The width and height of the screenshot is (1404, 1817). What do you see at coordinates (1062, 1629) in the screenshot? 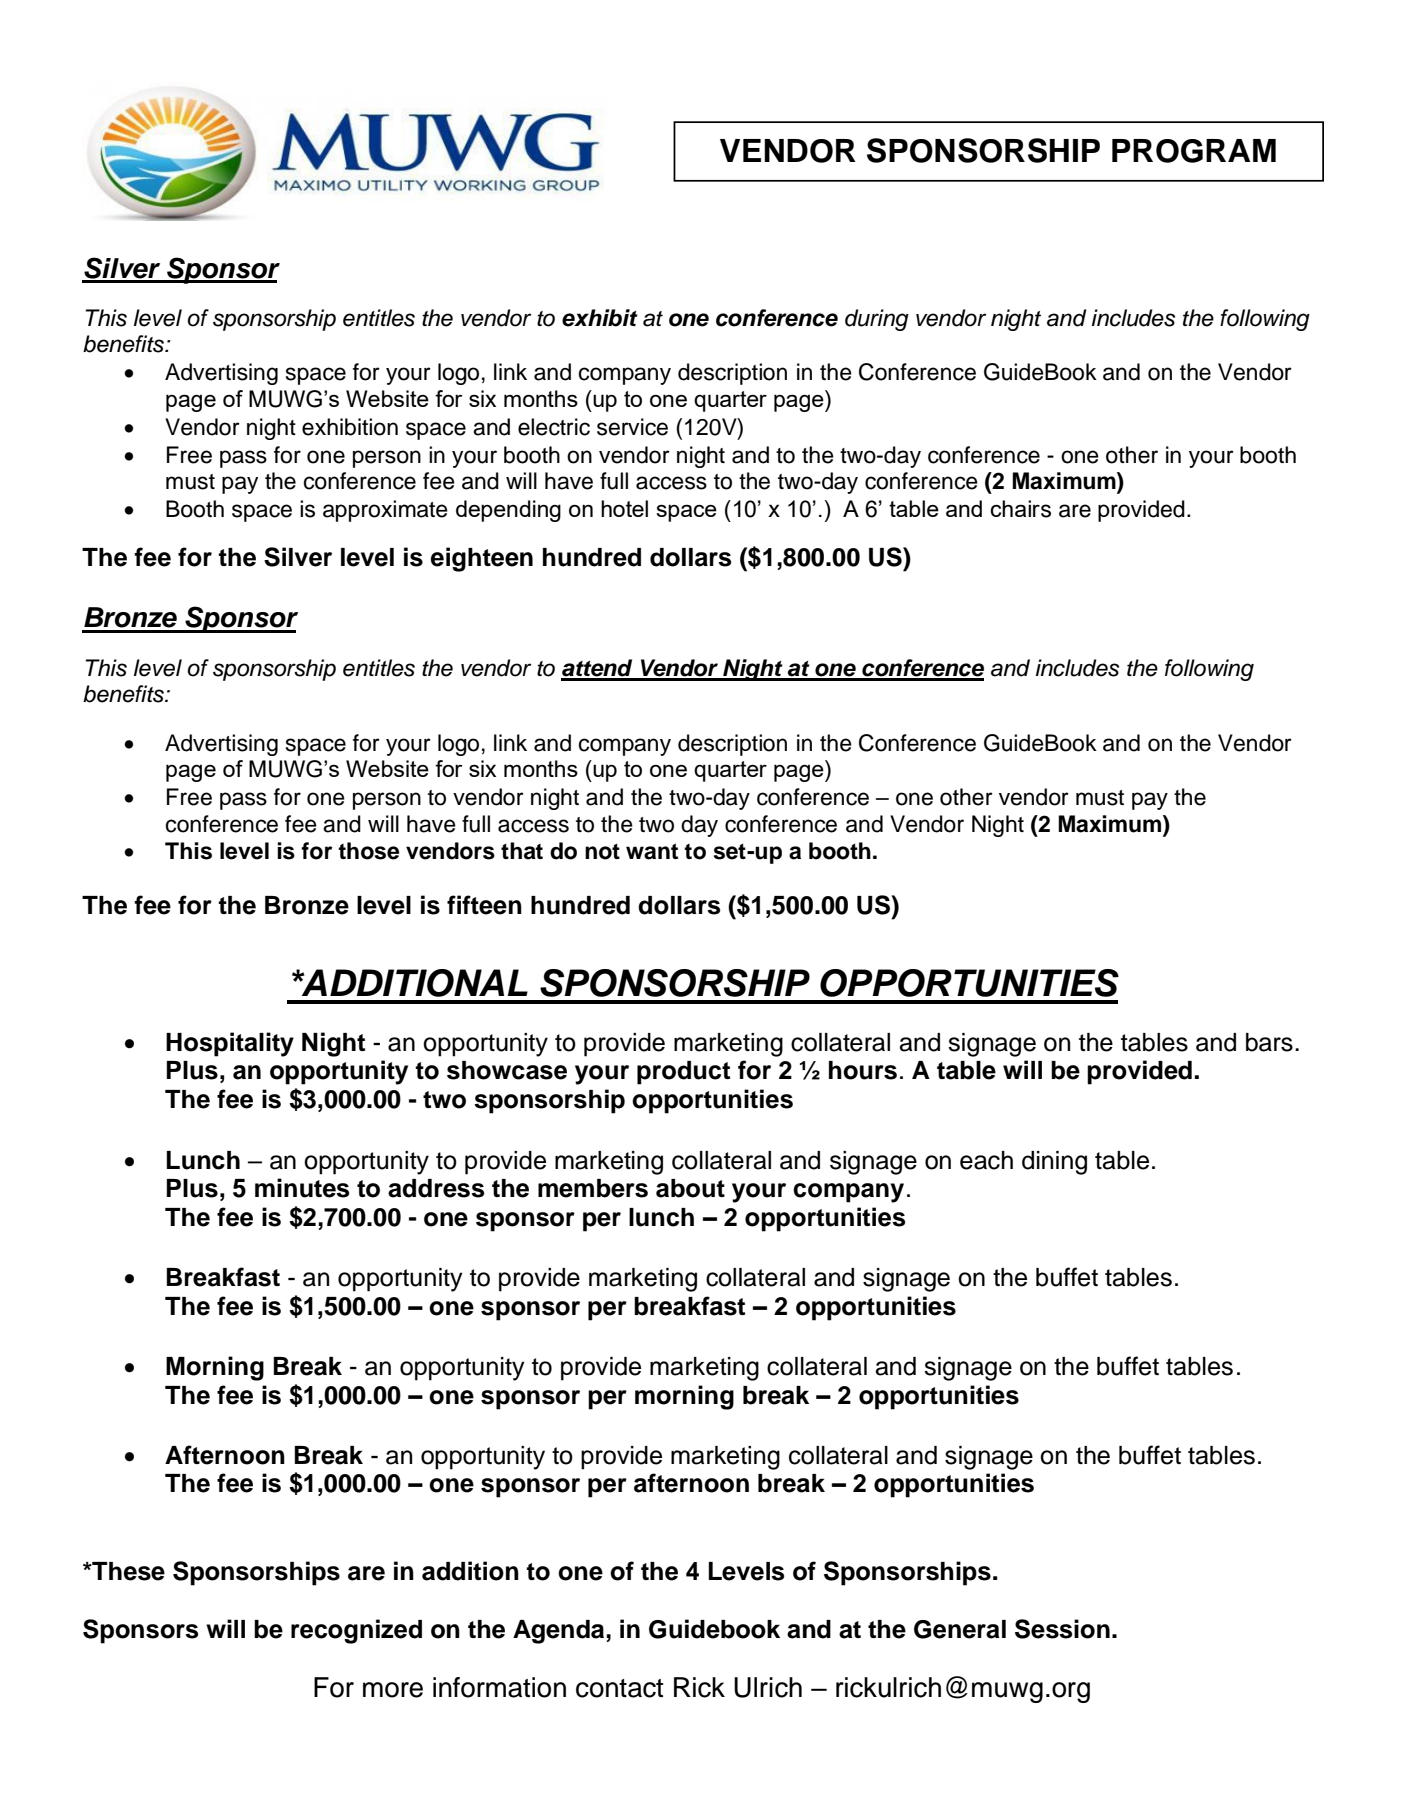
I see `Session` at bounding box center [1062, 1629].
